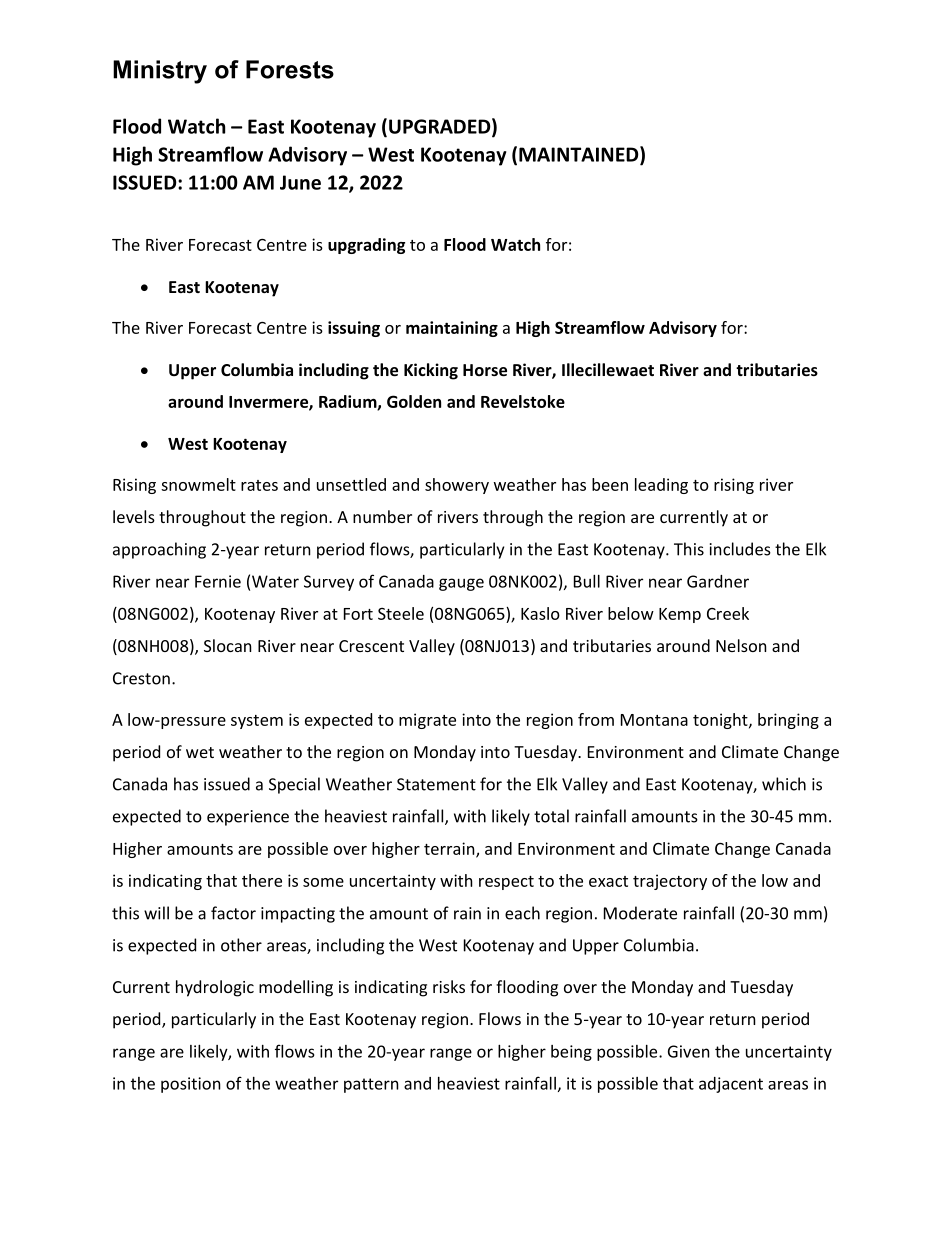  What do you see at coordinates (461, 584) in the screenshot?
I see `gauge` at bounding box center [461, 584].
